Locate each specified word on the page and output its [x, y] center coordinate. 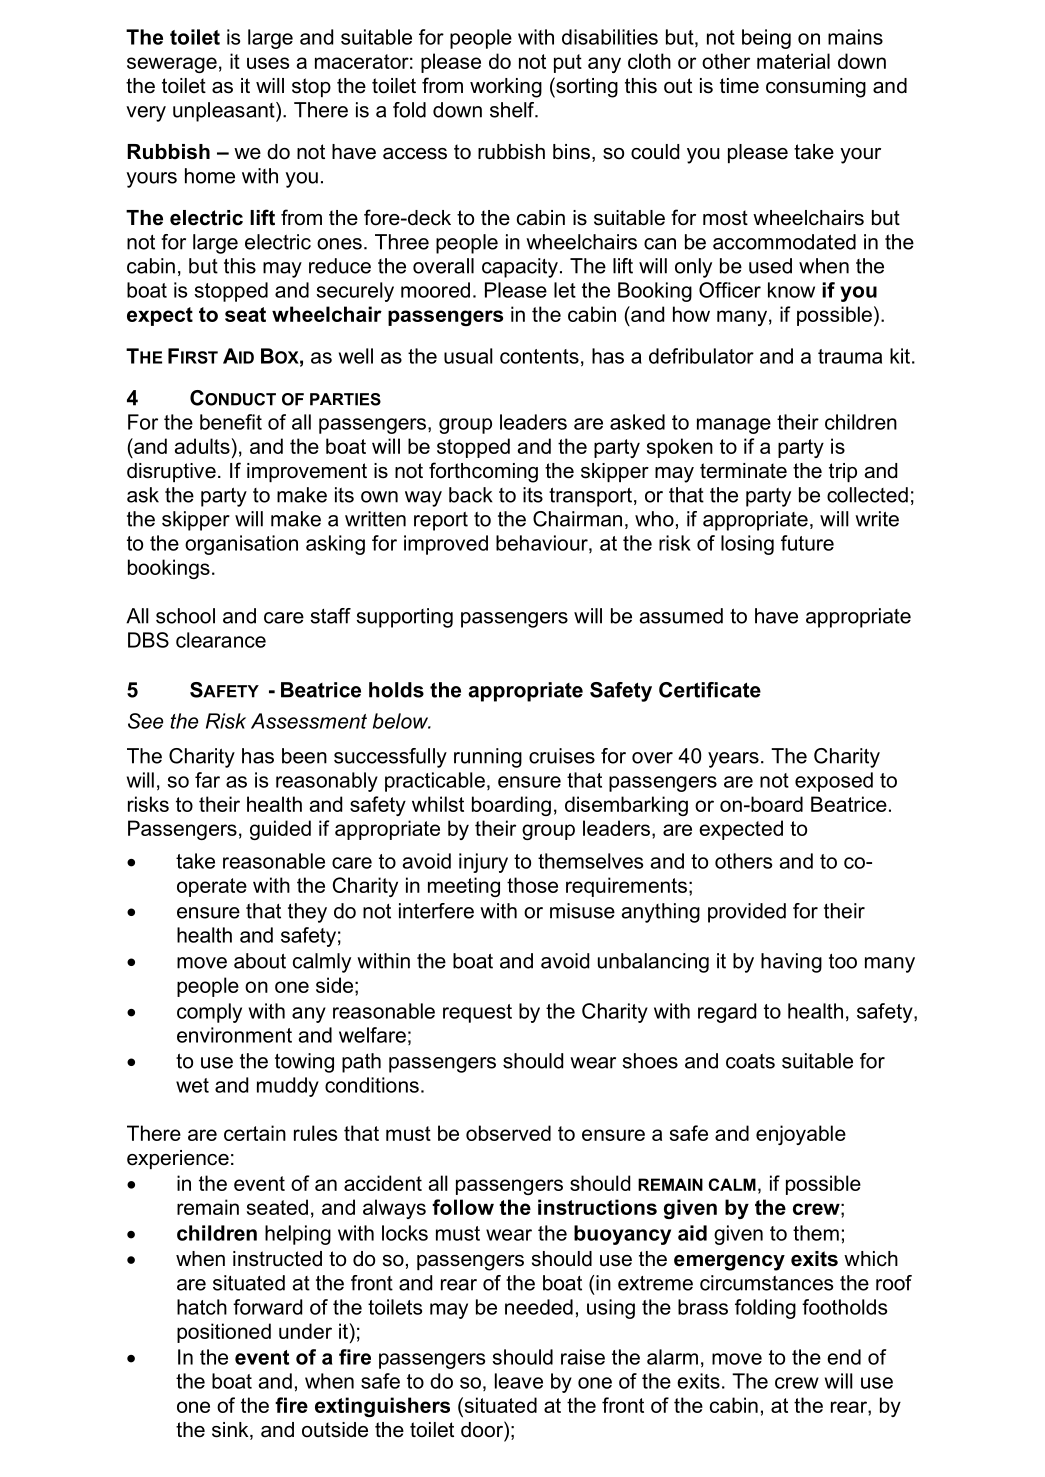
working [506, 88]
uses [268, 63]
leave [519, 1381]
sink [231, 1431]
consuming [816, 88]
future [807, 543]
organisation [241, 545]
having [791, 963]
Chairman [577, 519]
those [532, 885]
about [260, 961]
